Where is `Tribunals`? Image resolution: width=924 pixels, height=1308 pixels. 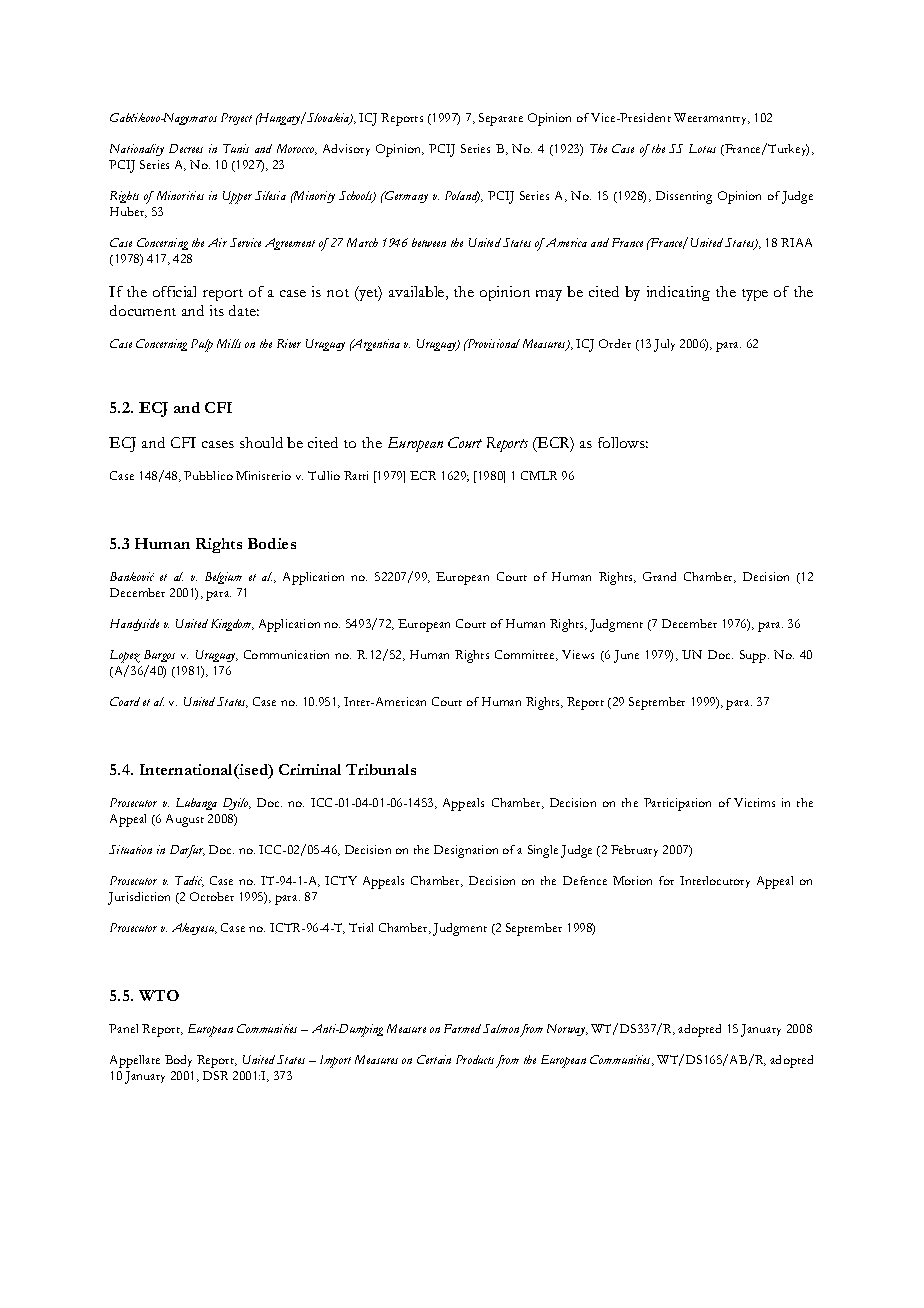 Tribunals is located at coordinates (381, 769).
